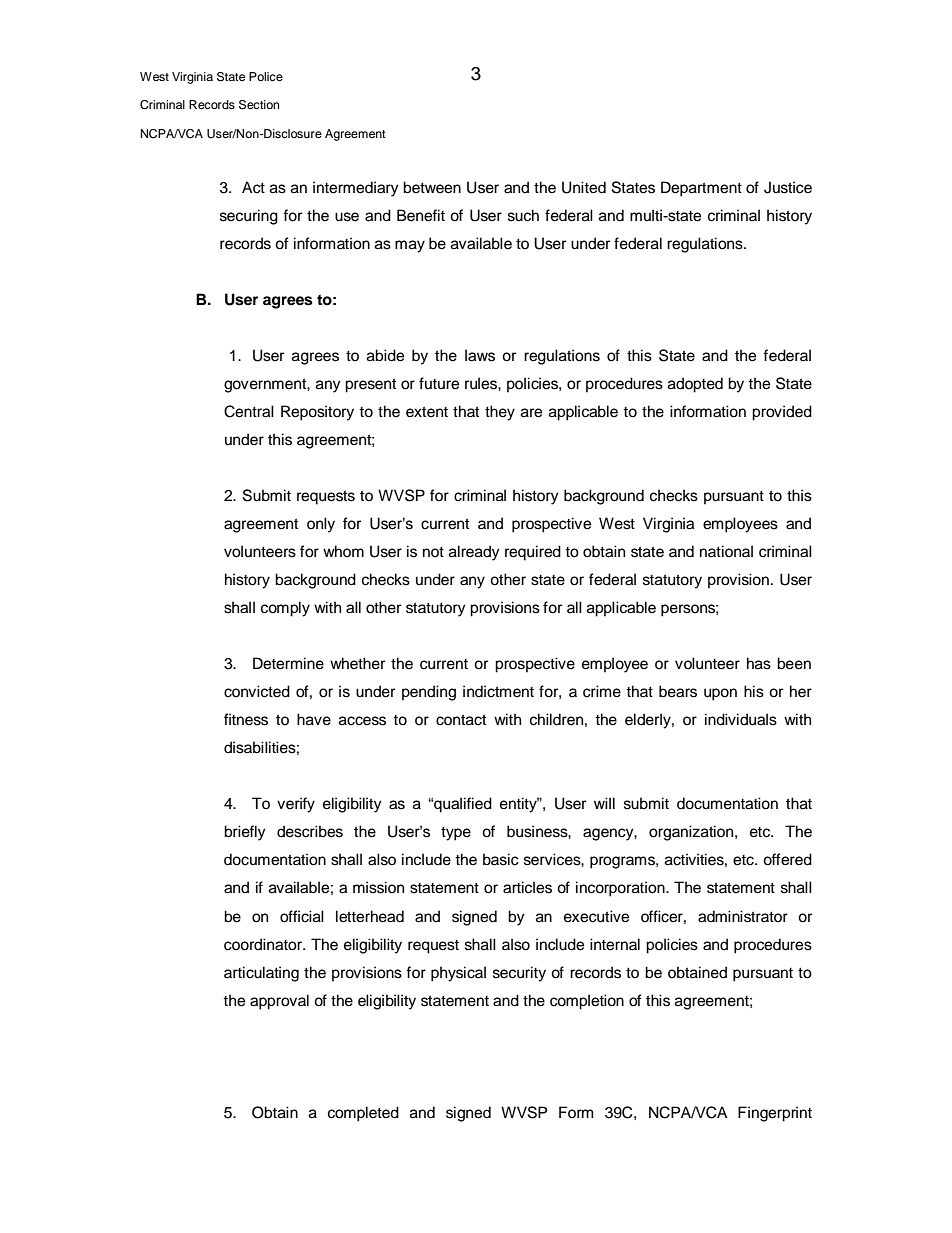 This image has width=952, height=1233. What do you see at coordinates (259, 105) in the image?
I see `Section` at bounding box center [259, 105].
